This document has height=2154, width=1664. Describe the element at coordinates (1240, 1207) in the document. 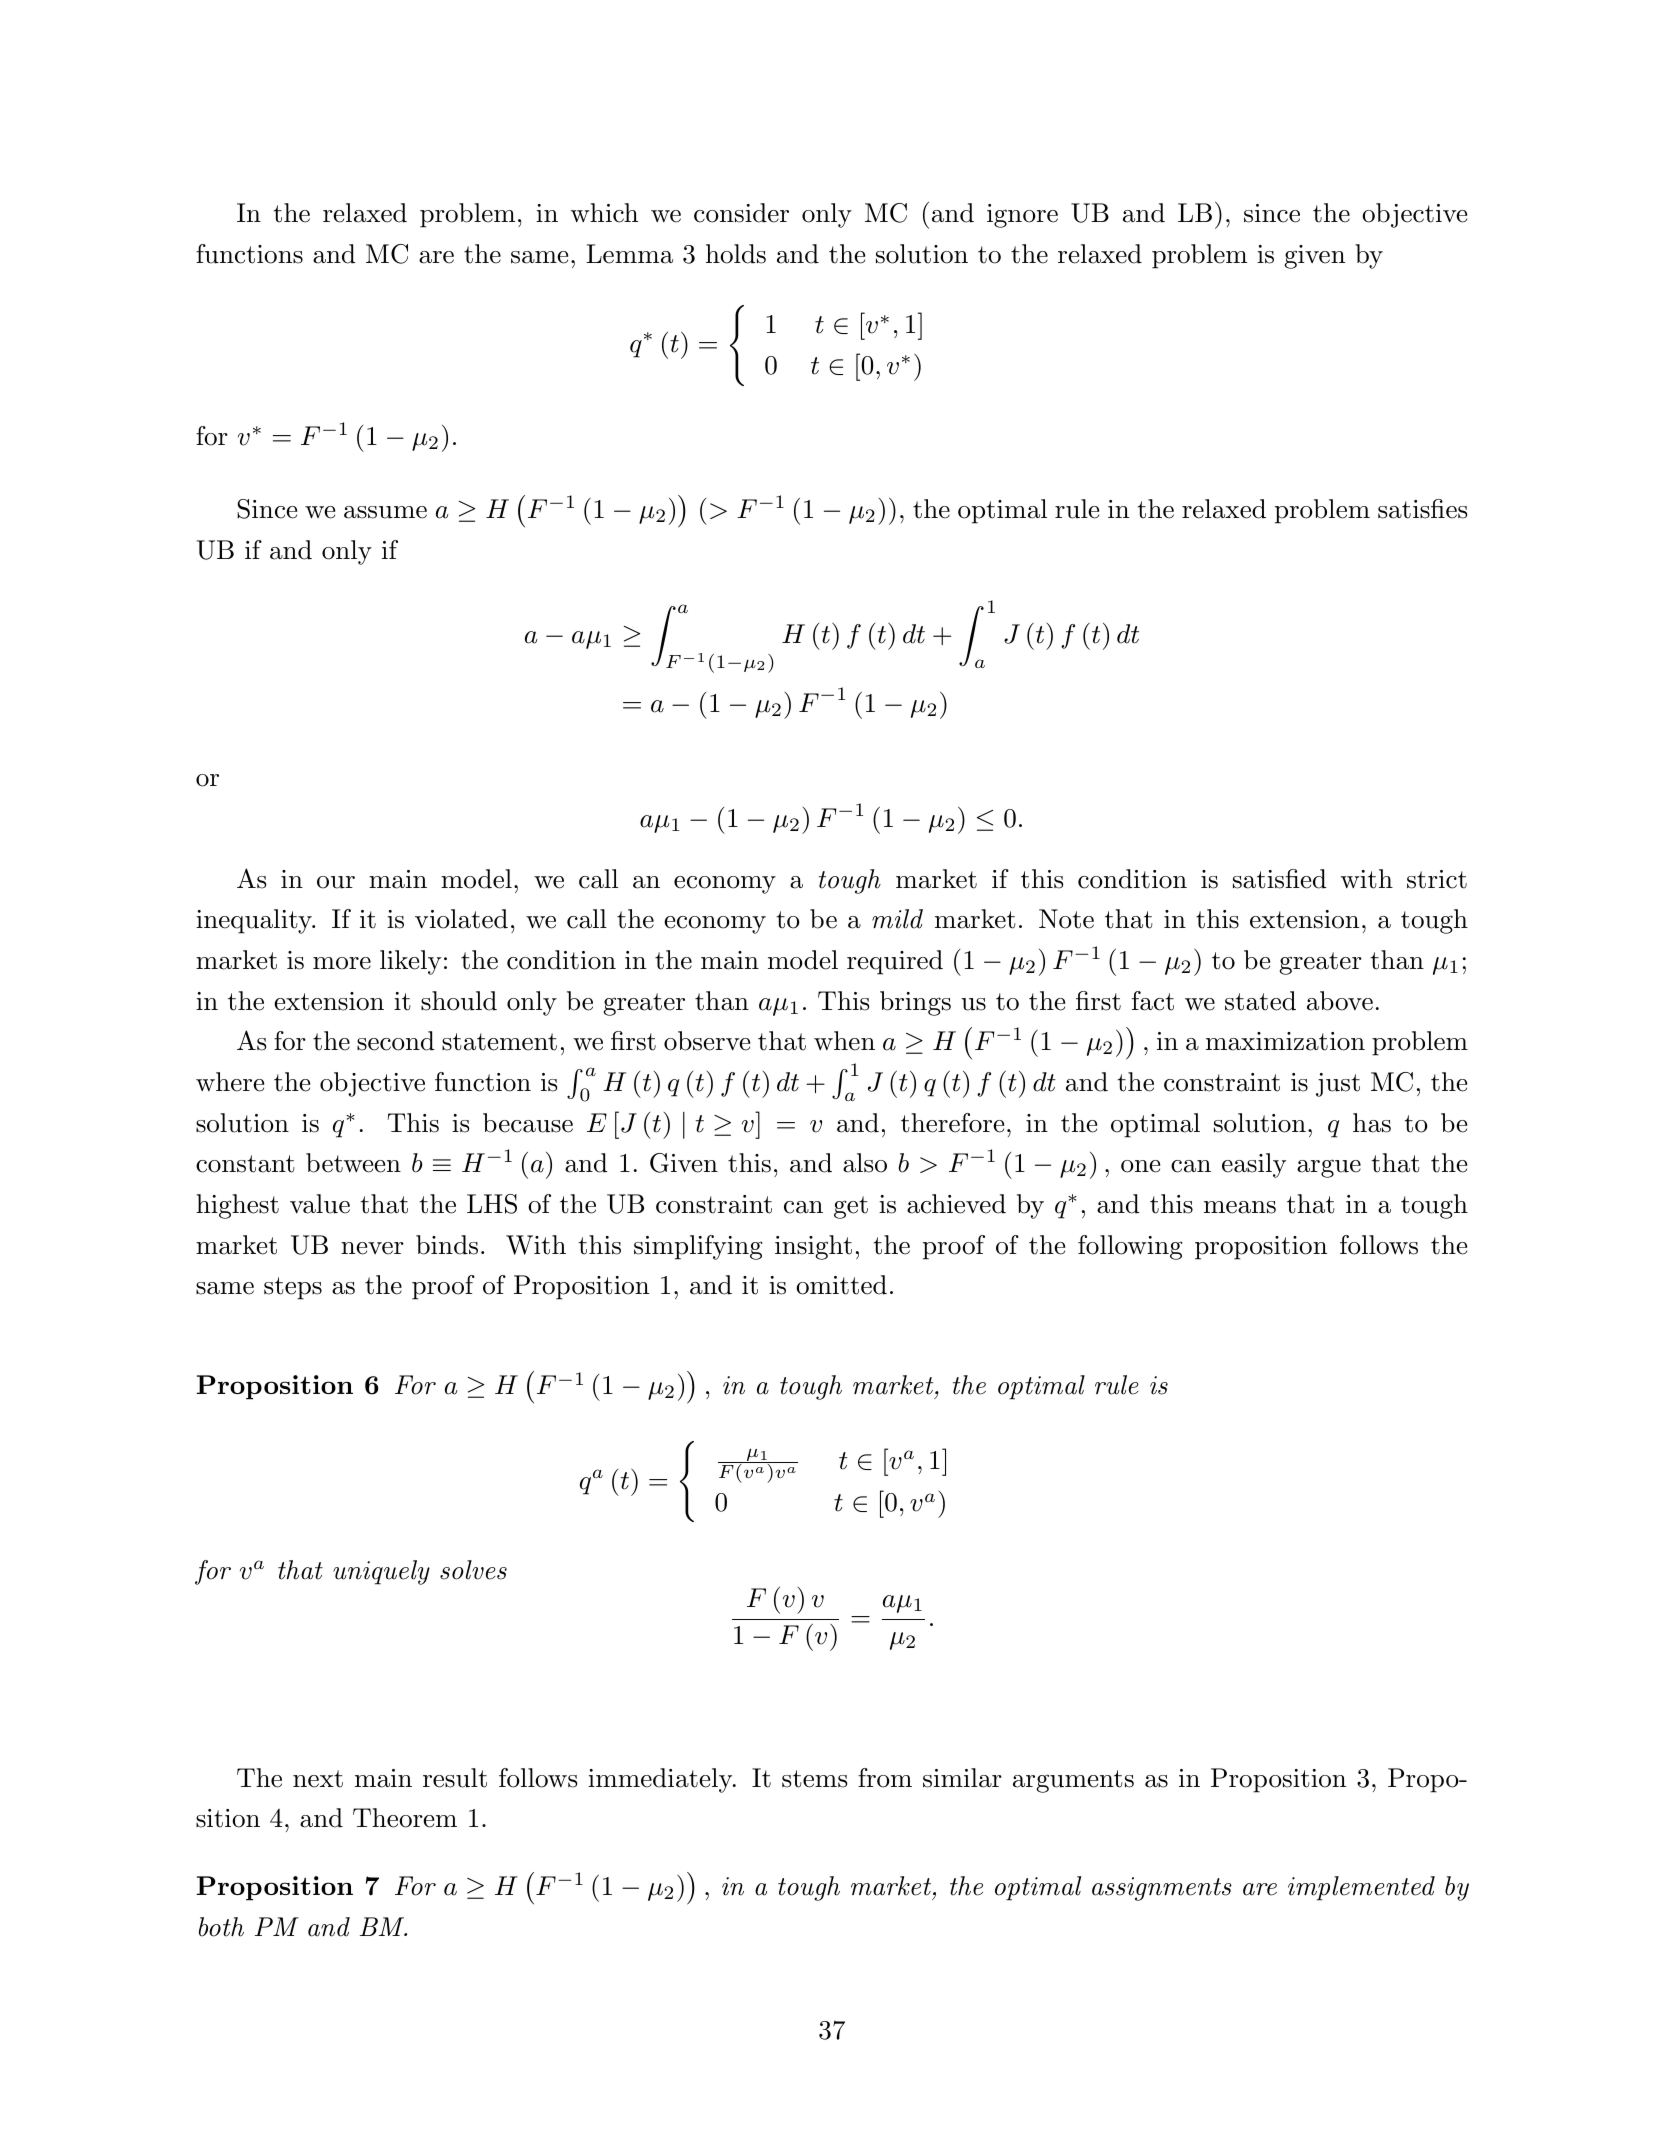

I see `means` at that location.
